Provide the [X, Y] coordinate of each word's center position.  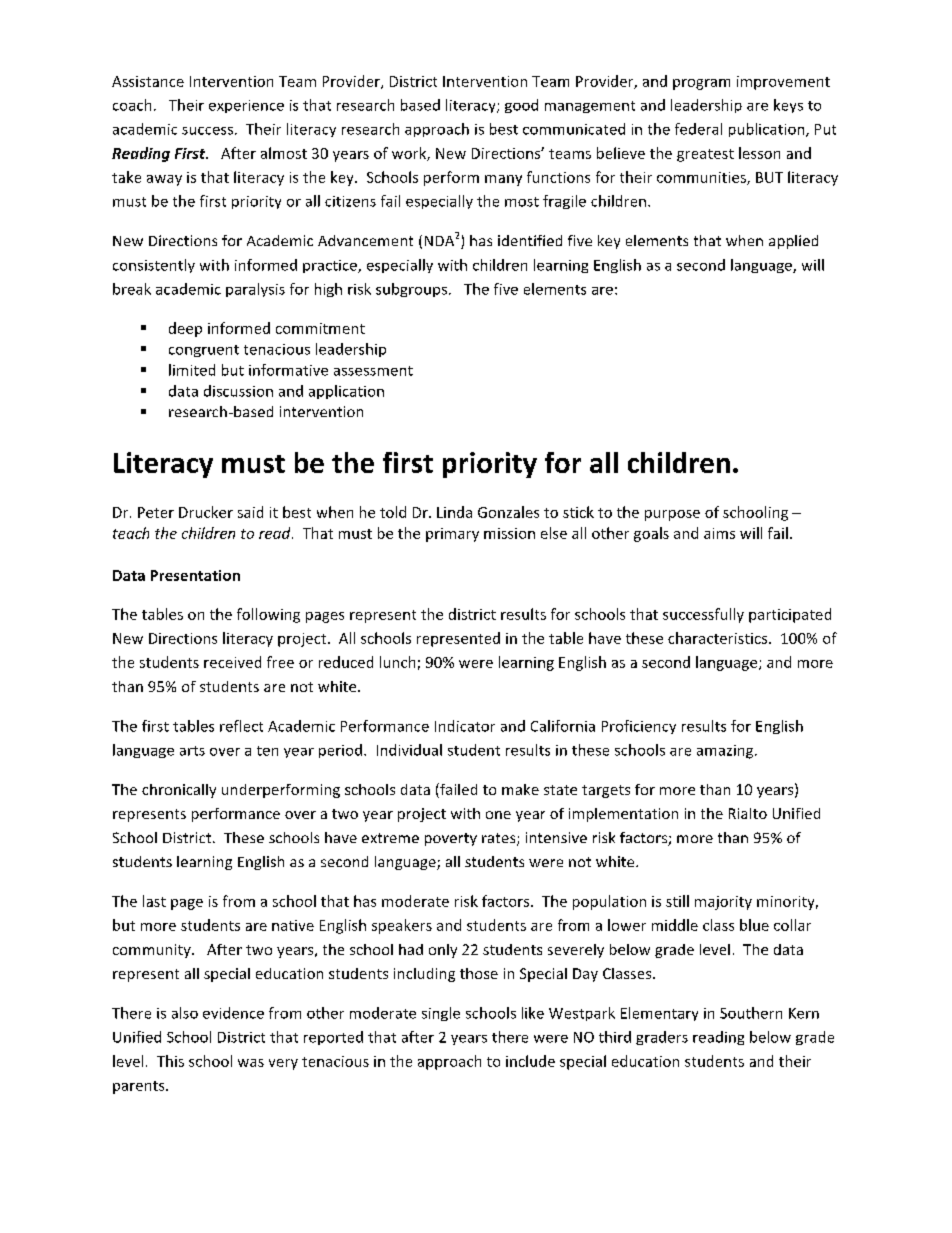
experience [246, 106]
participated [790, 615]
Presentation [195, 575]
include [530, 1061]
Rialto [748, 813]
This [170, 1061]
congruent [204, 351]
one [498, 815]
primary [452, 535]
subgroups [411, 290]
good [521, 106]
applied [793, 242]
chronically [179, 791]
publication [768, 130]
